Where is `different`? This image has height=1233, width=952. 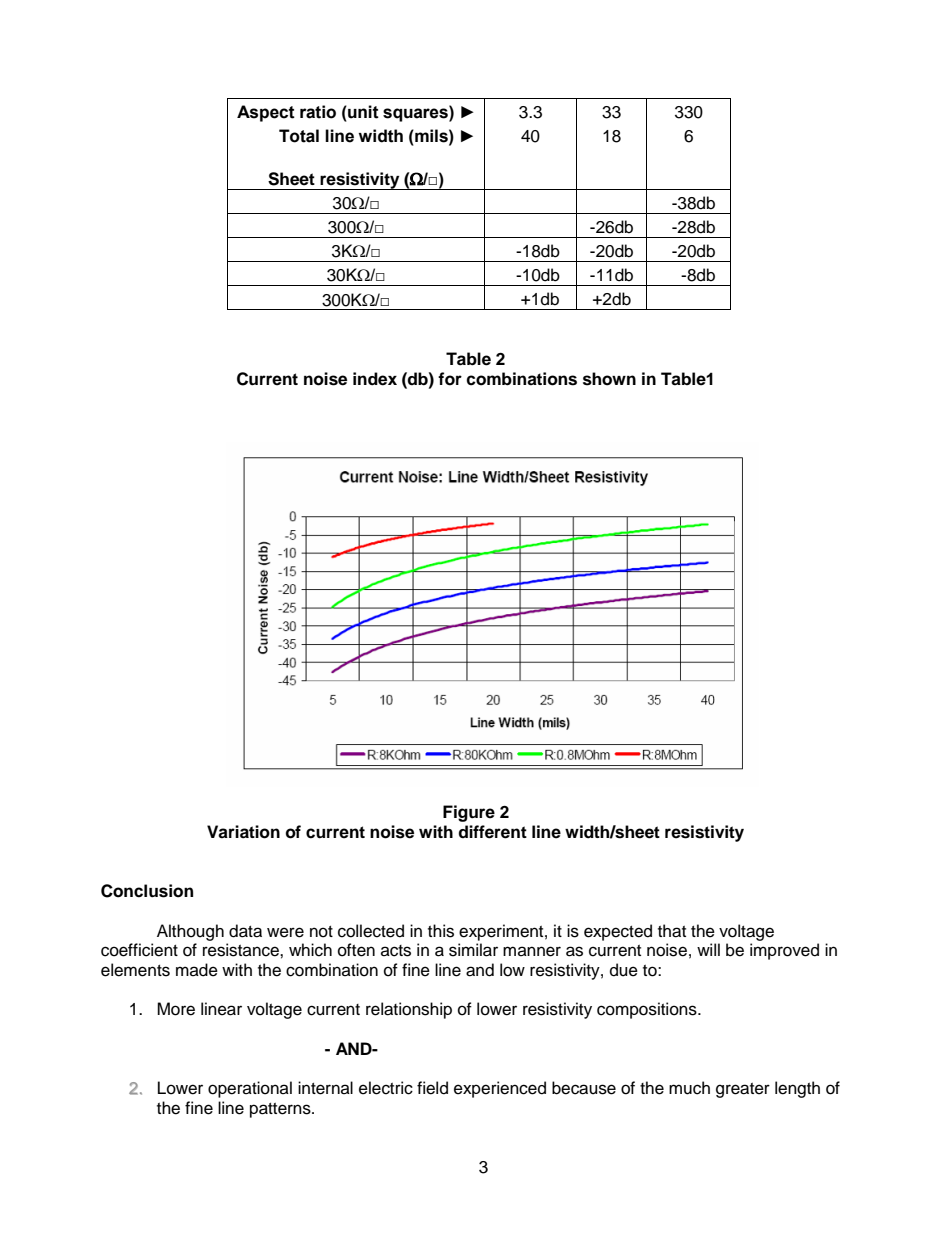 different is located at coordinates (492, 832).
